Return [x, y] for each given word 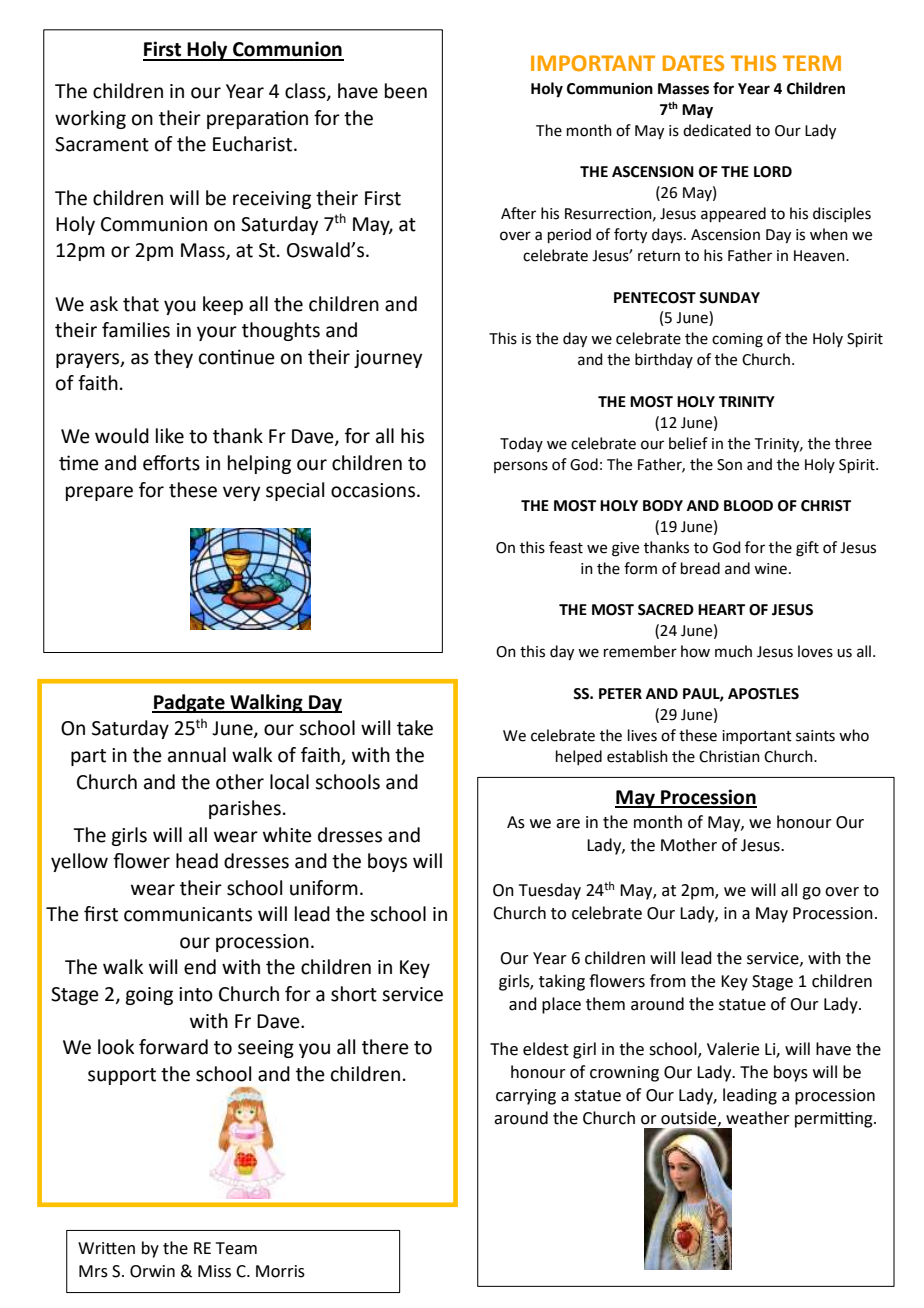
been [406, 91]
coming [737, 340]
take [415, 728]
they [173, 358]
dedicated [717, 130]
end [200, 967]
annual [197, 755]
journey [388, 359]
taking [562, 982]
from [668, 981]
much [733, 651]
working [90, 119]
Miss [214, 1271]
